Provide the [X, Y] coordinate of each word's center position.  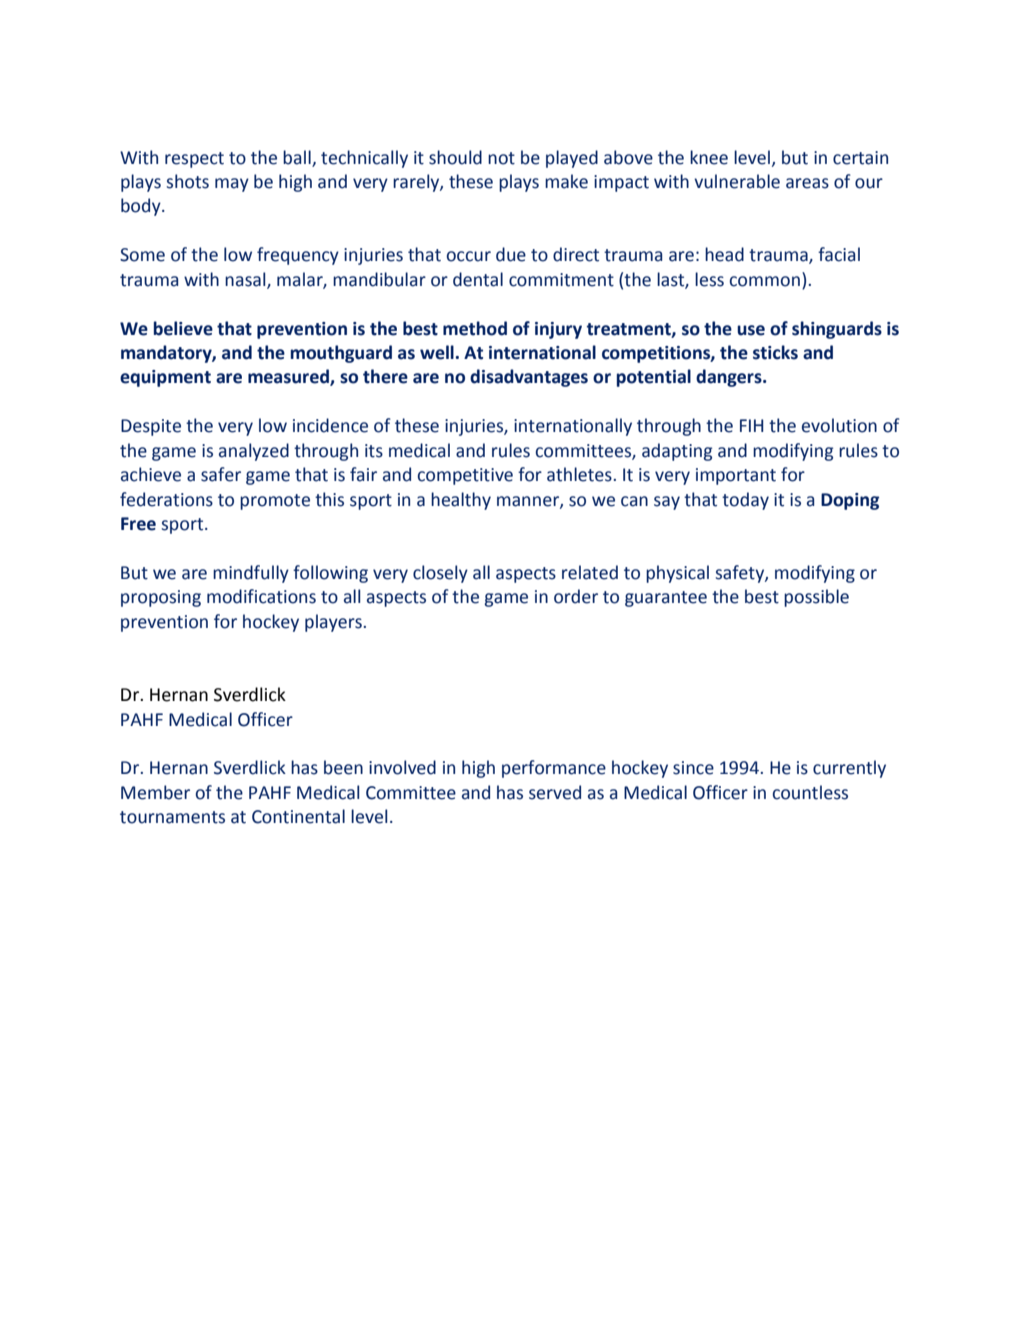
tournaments [172, 817]
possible [816, 598]
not [501, 158]
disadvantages [529, 378]
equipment [165, 378]
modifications [261, 596]
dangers [730, 378]
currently [849, 769]
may [232, 185]
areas [807, 183]
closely [440, 574]
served [555, 792]
